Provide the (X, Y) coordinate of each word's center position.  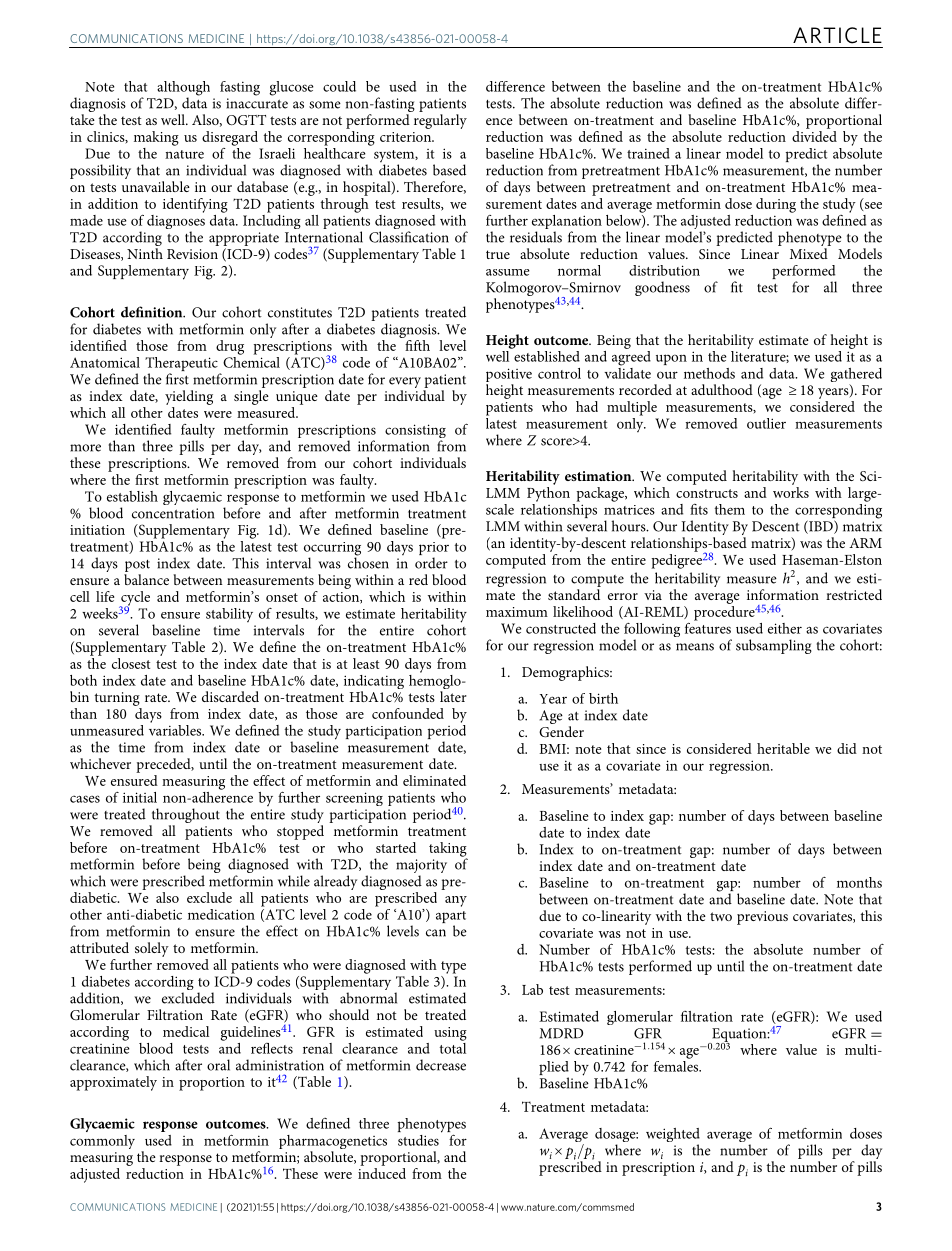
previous (762, 918)
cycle (134, 599)
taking (448, 850)
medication (221, 914)
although (183, 89)
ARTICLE (837, 35)
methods (709, 373)
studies (418, 1140)
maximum (517, 612)
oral (218, 1065)
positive (509, 375)
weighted (673, 1136)
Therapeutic (182, 365)
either (785, 628)
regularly (440, 121)
